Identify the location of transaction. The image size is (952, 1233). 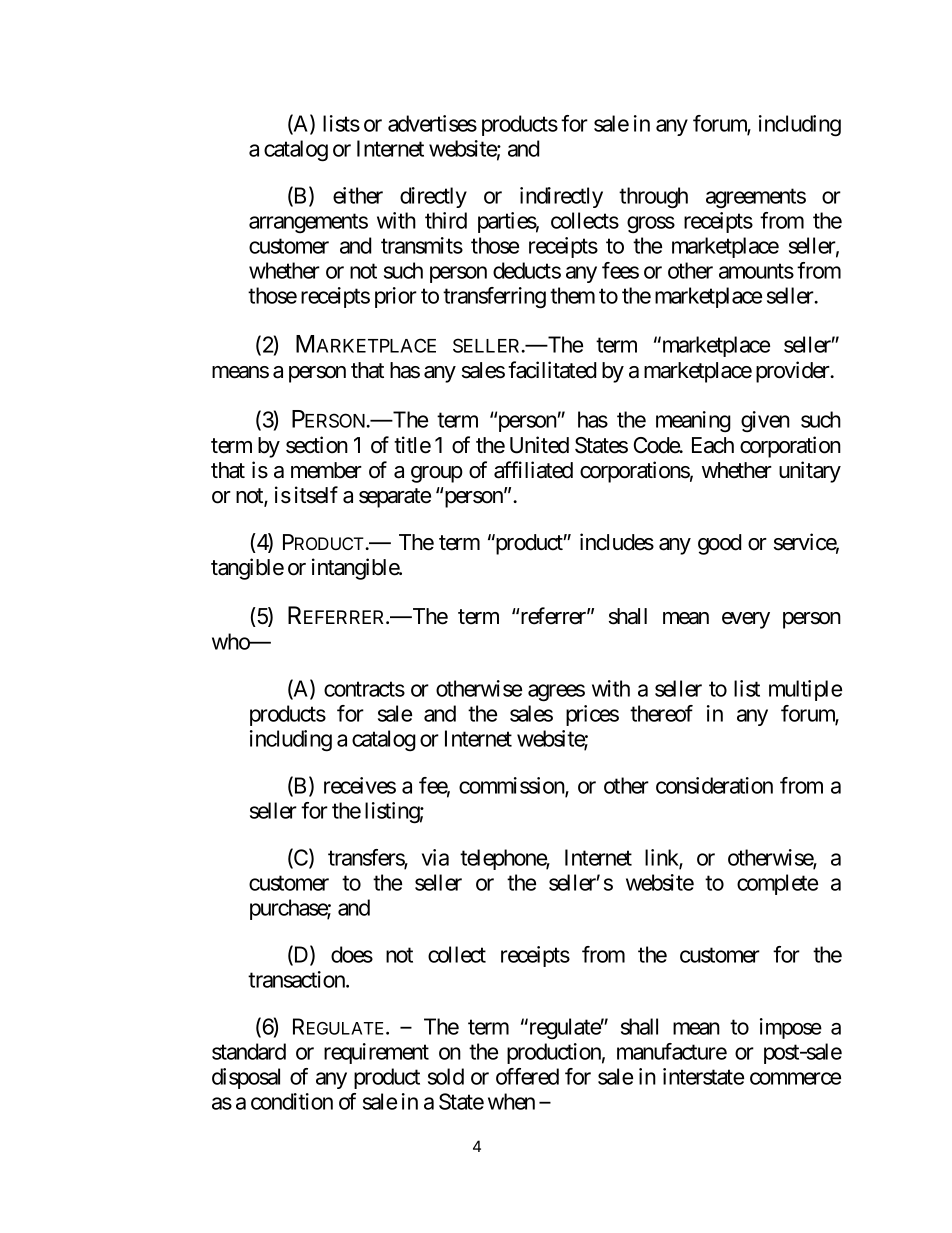
(297, 979).
